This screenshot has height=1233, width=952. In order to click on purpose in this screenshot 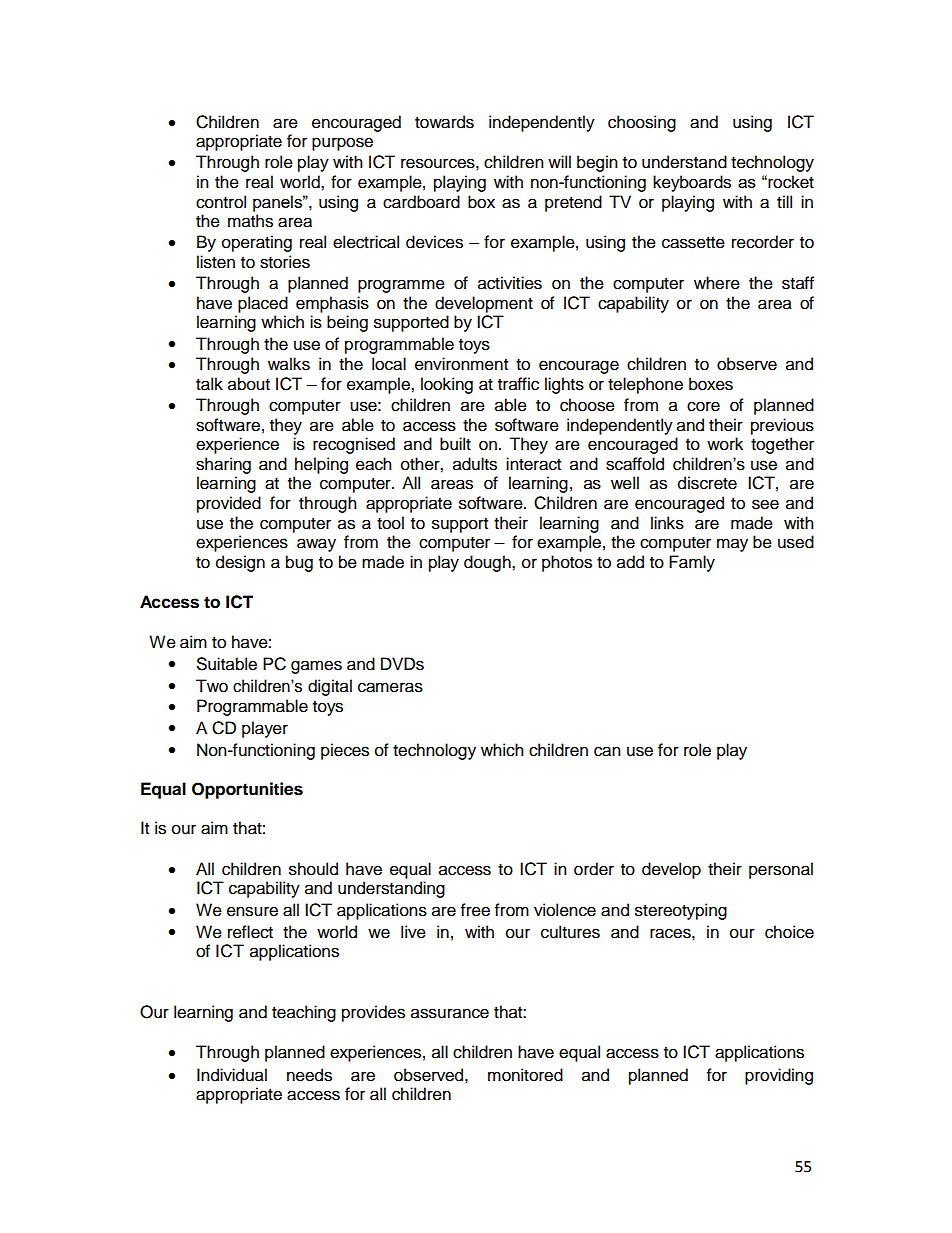, I will do `click(342, 144)`.
